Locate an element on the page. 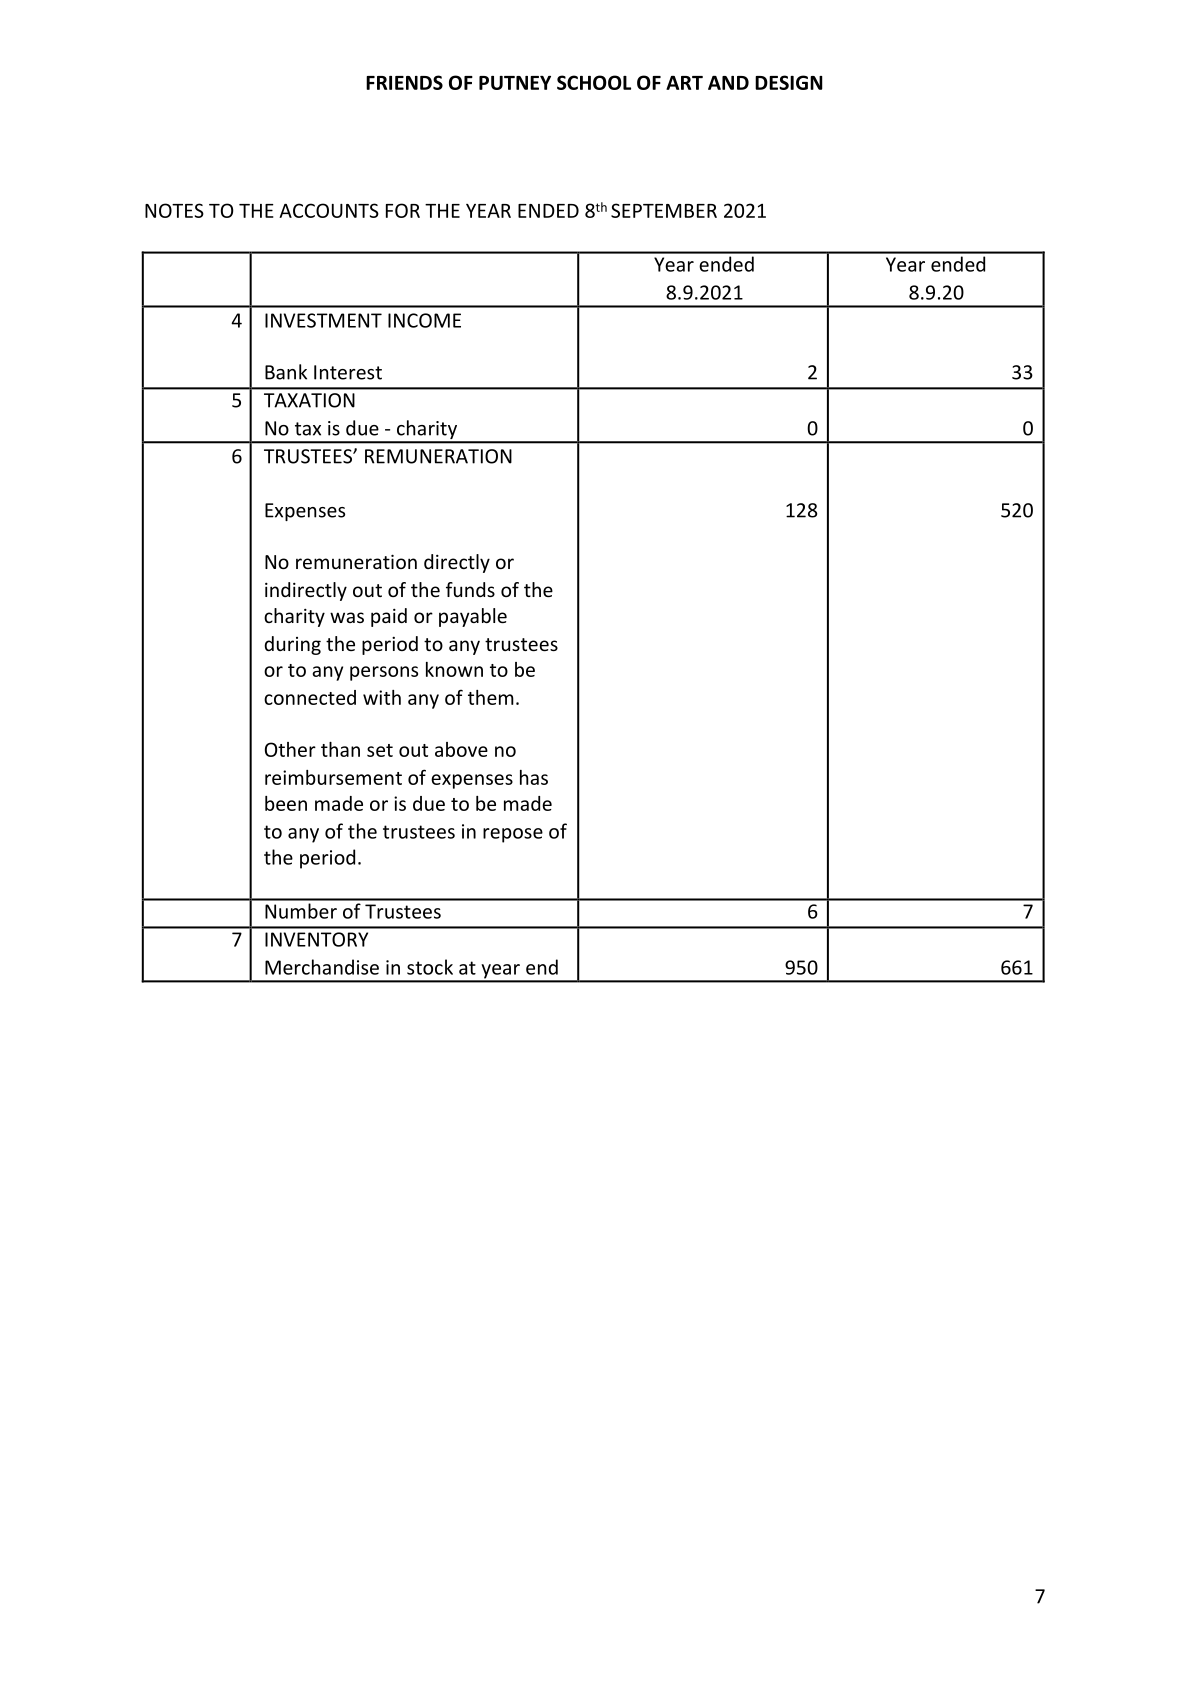 This image has width=1189, height=1681. PUTNEY is located at coordinates (515, 83).
